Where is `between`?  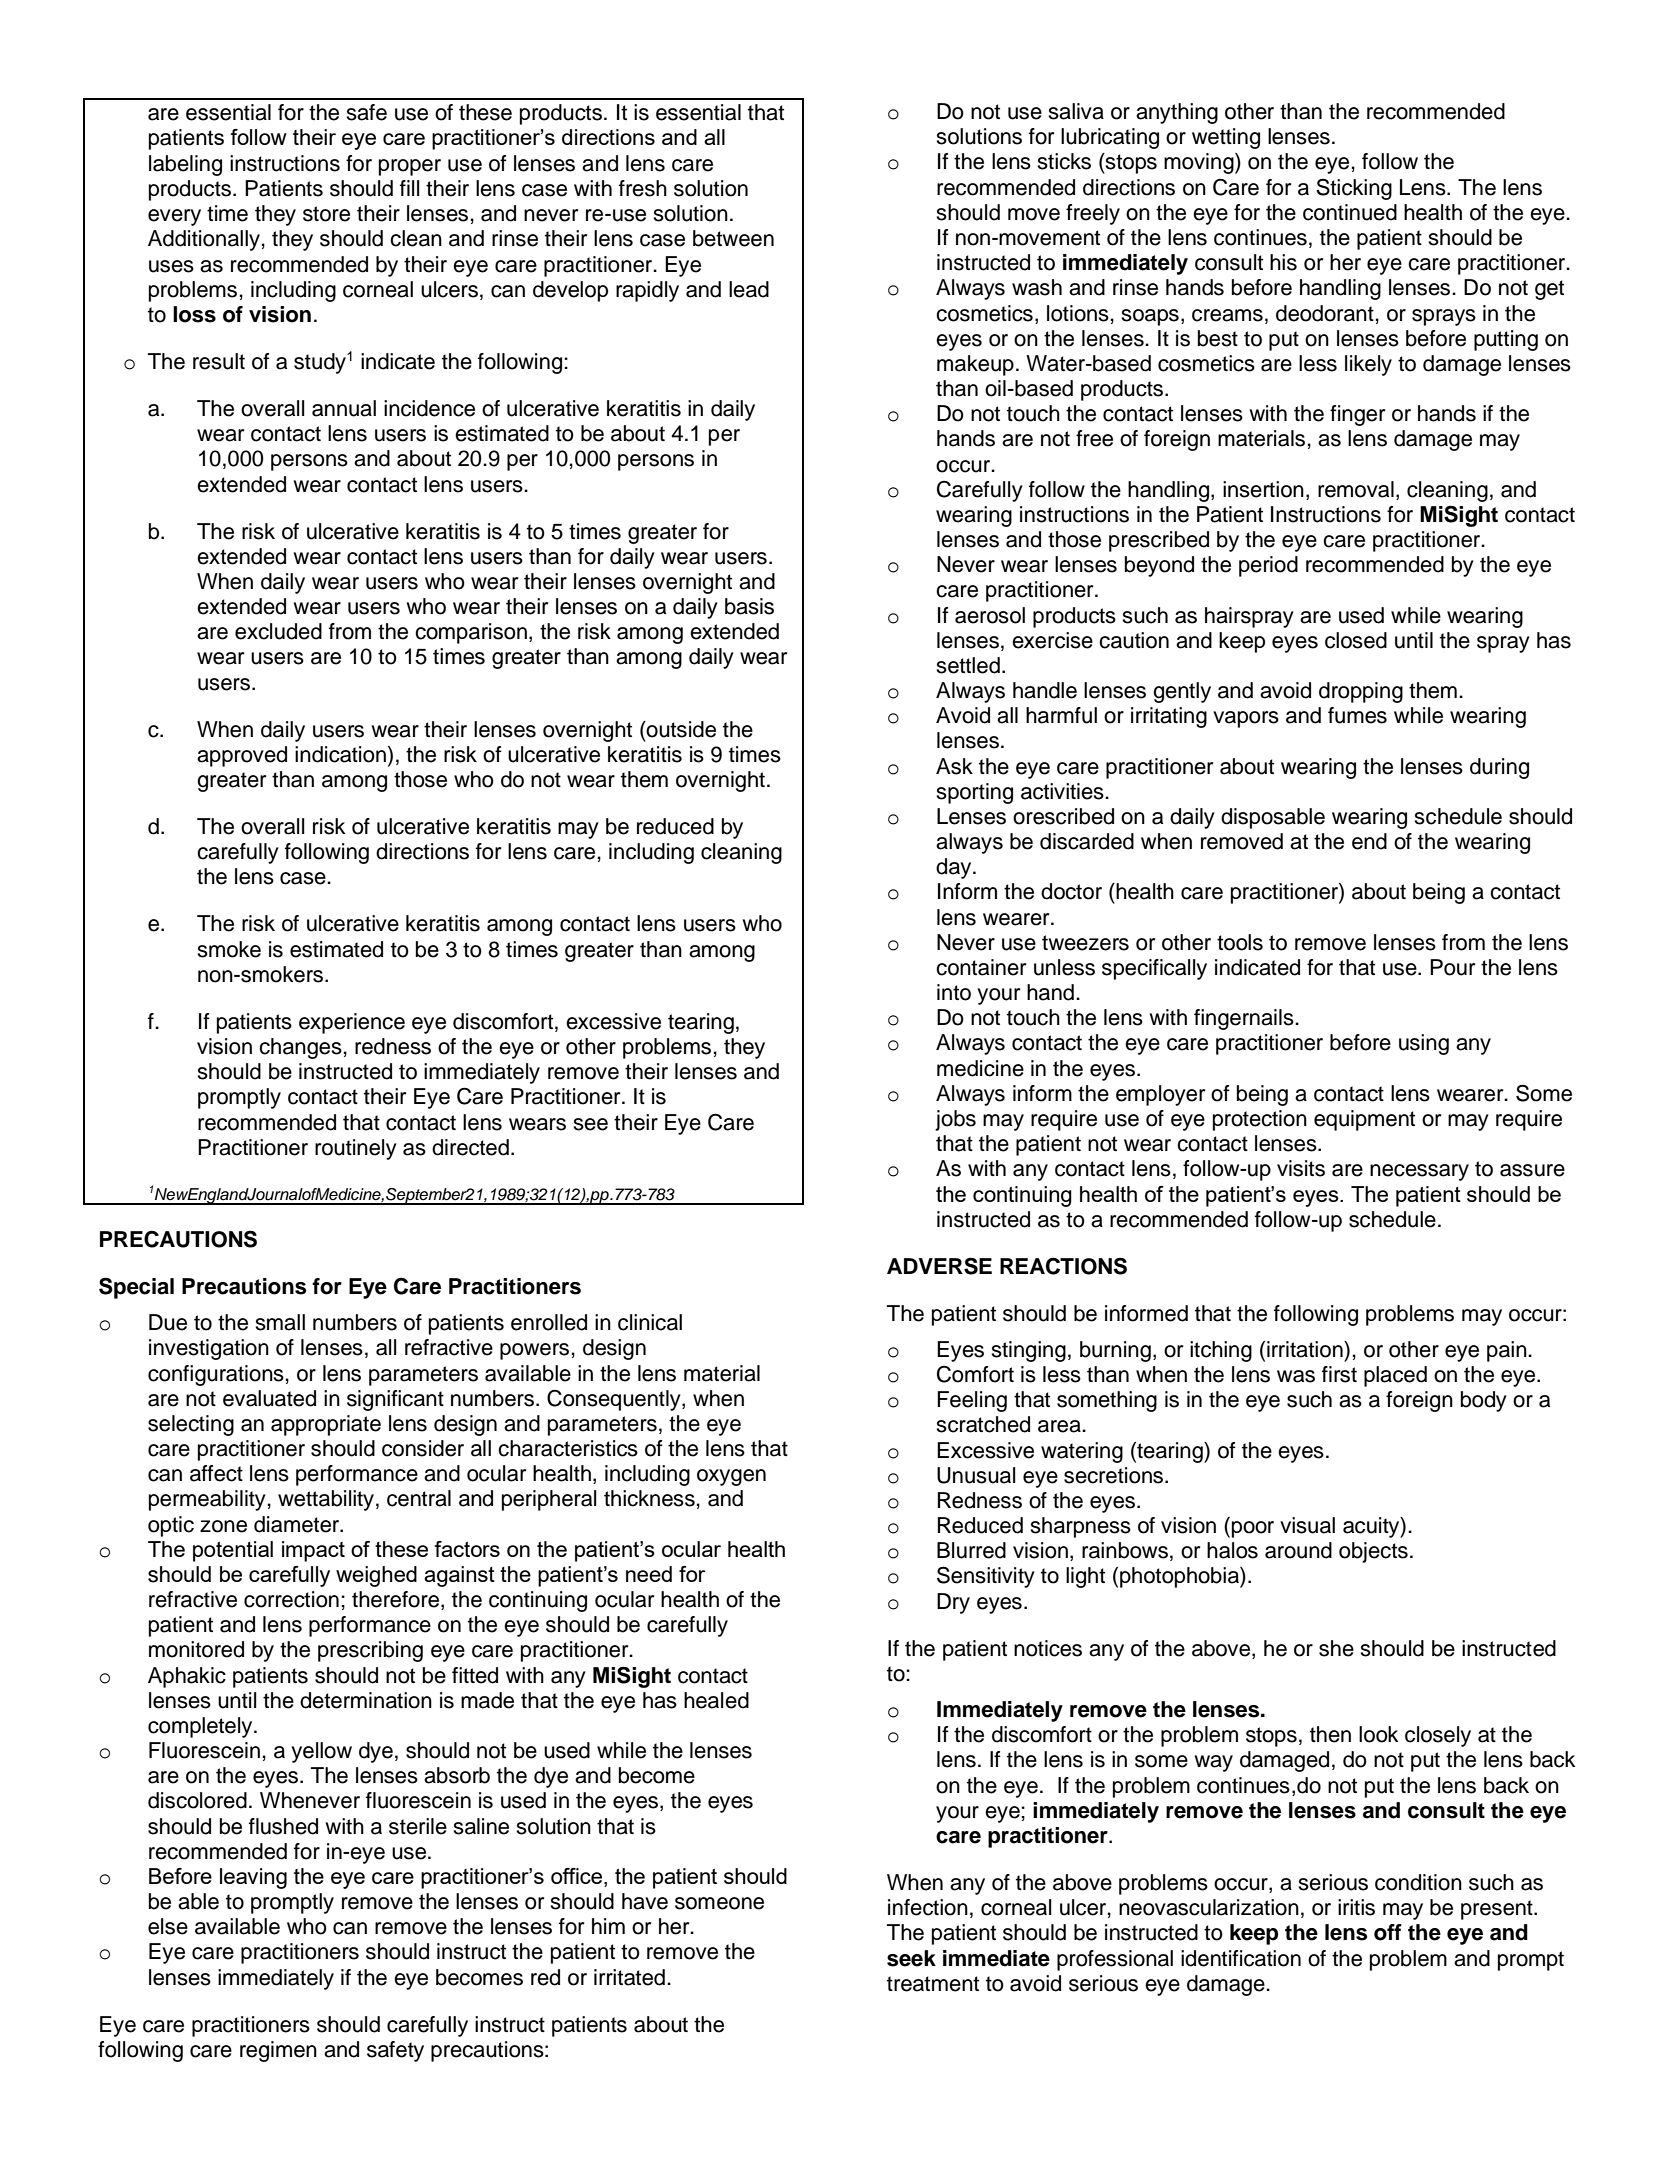
between is located at coordinates (733, 238).
